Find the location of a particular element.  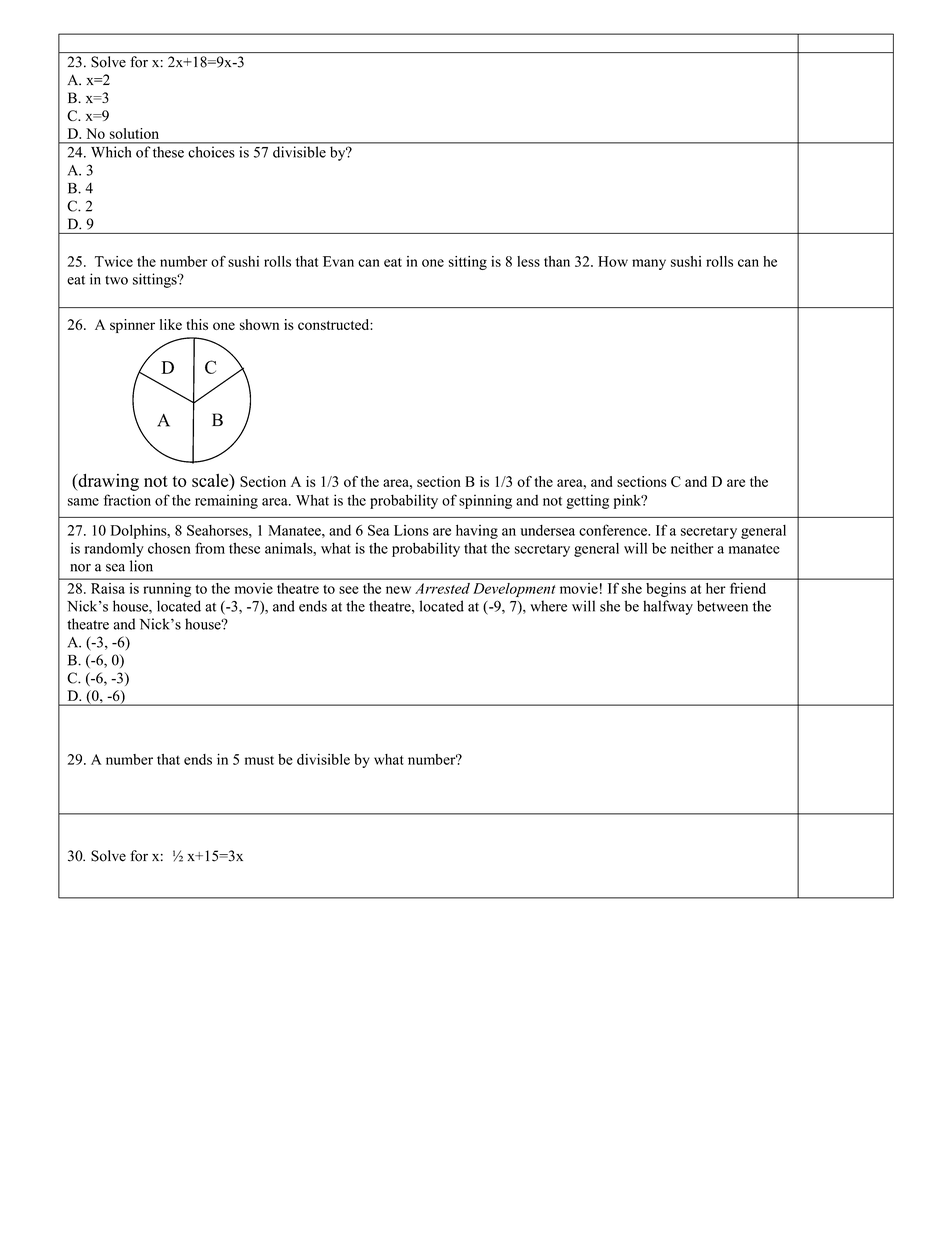

solution is located at coordinates (134, 133).
